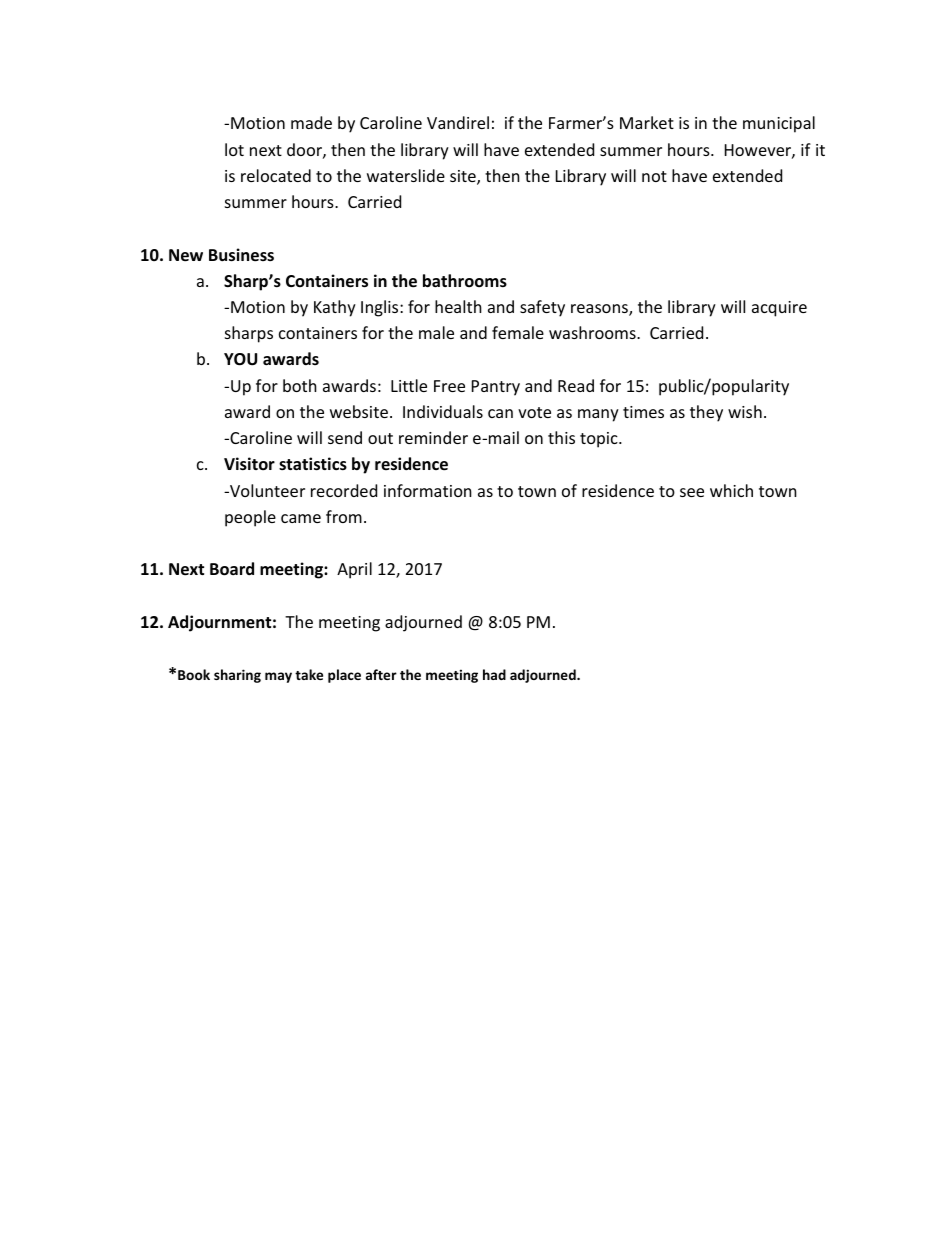  What do you see at coordinates (335, 308) in the screenshot?
I see `Kathy` at bounding box center [335, 308].
